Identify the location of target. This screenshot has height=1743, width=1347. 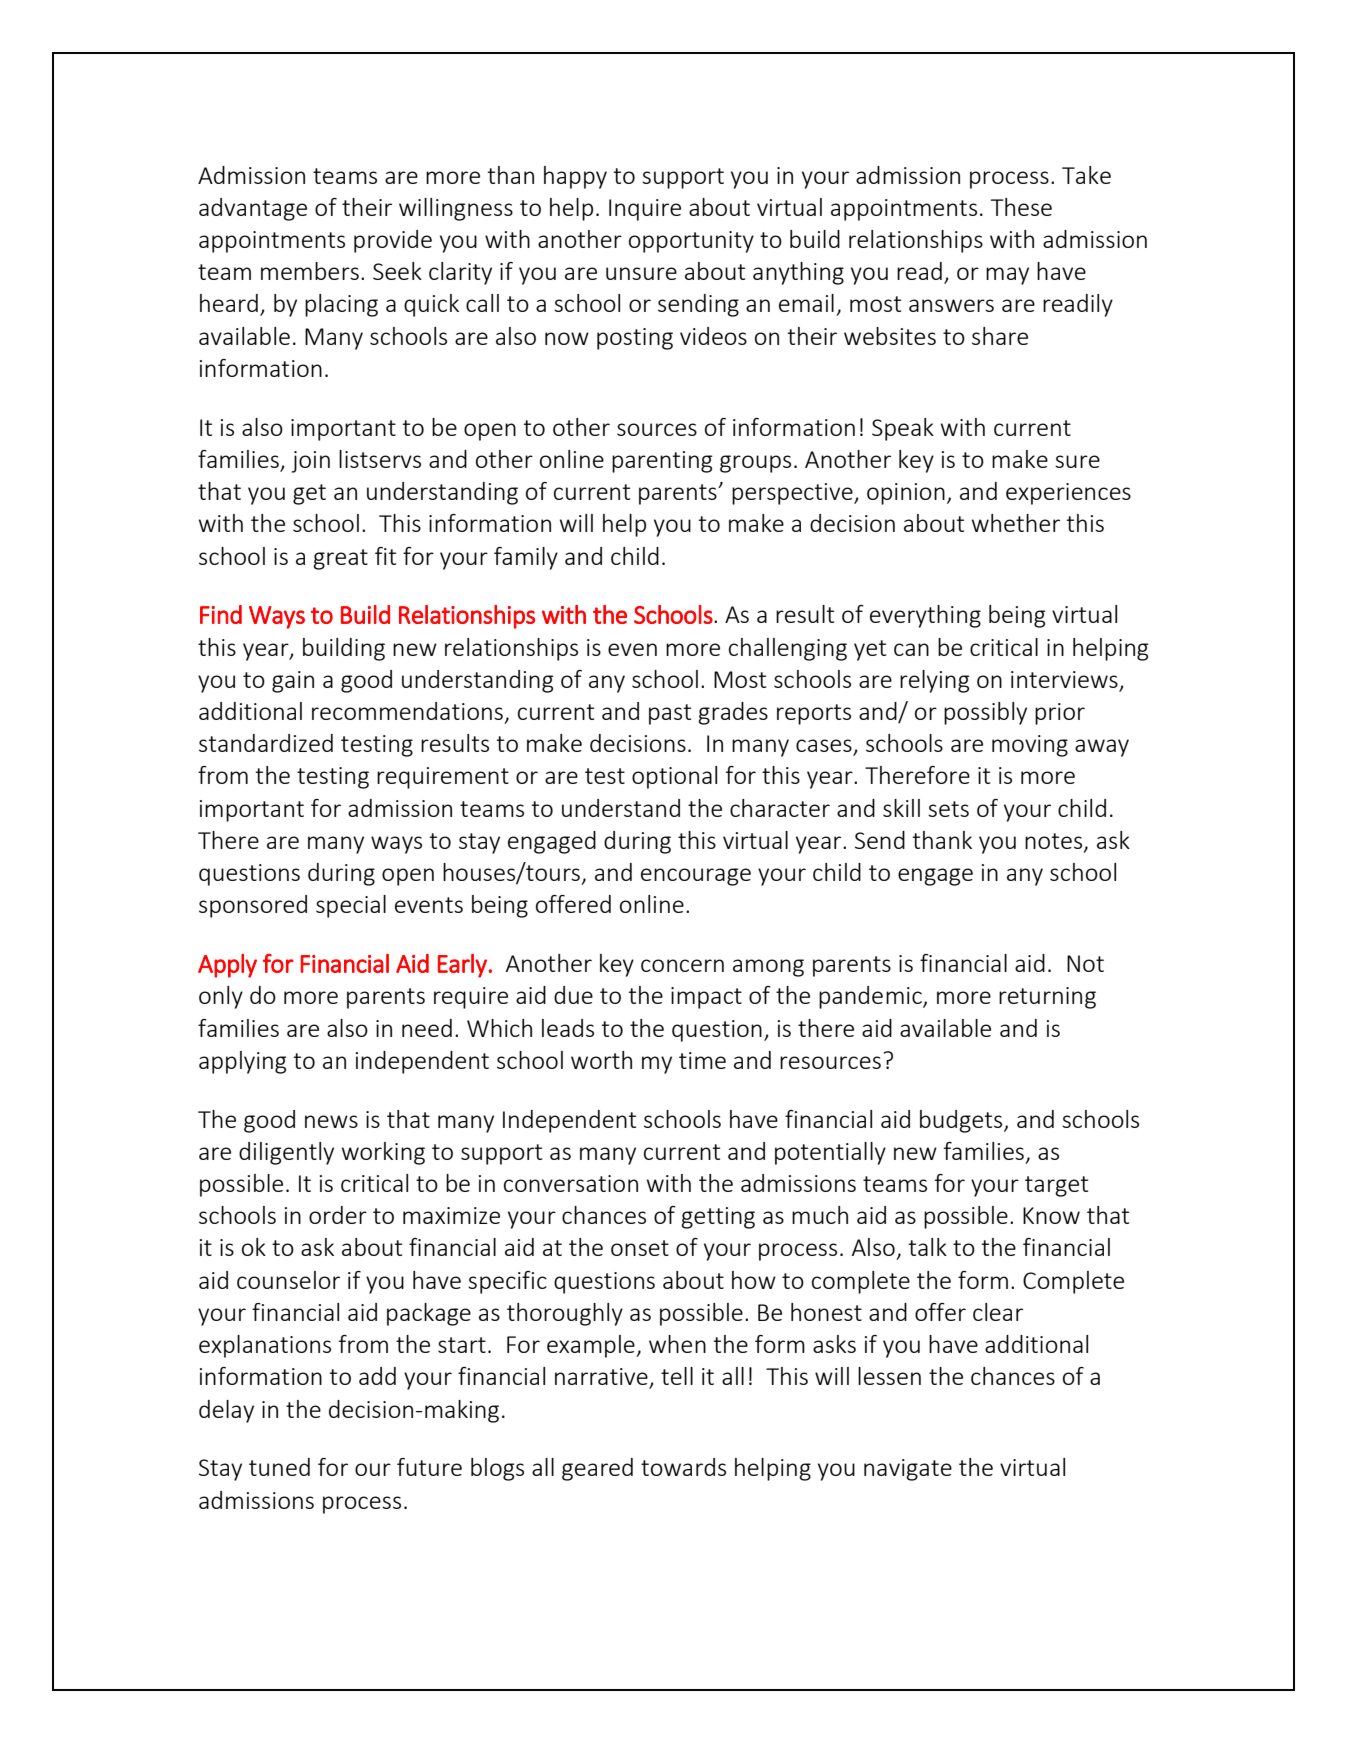
(1056, 1186).
